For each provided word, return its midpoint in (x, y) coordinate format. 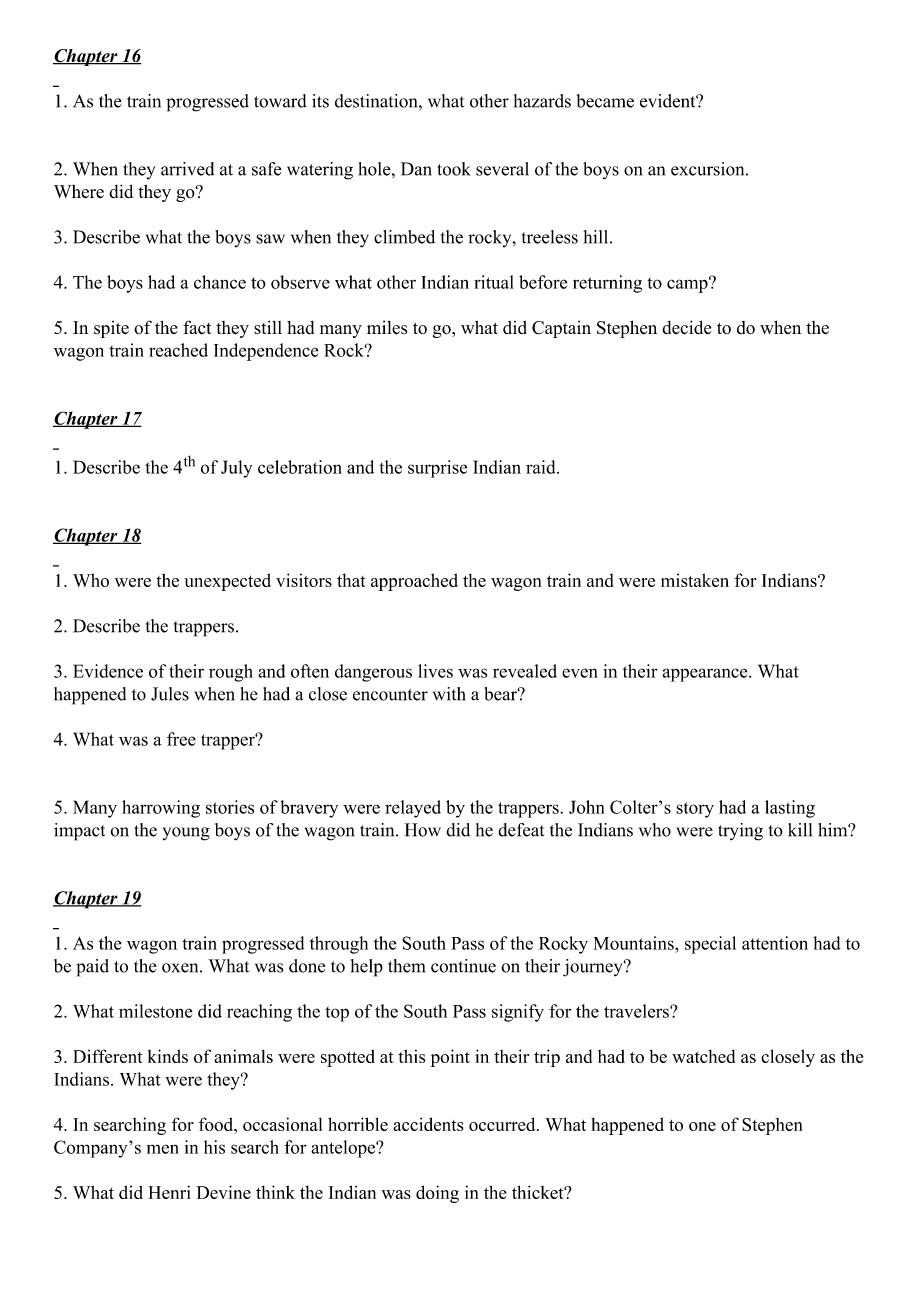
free (181, 739)
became (605, 101)
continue (463, 966)
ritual (494, 282)
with (449, 694)
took (454, 169)
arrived (187, 169)
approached (414, 582)
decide (686, 327)
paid (92, 968)
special (710, 945)
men (163, 1149)
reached (178, 350)
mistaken (695, 580)
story (695, 810)
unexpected (227, 582)
